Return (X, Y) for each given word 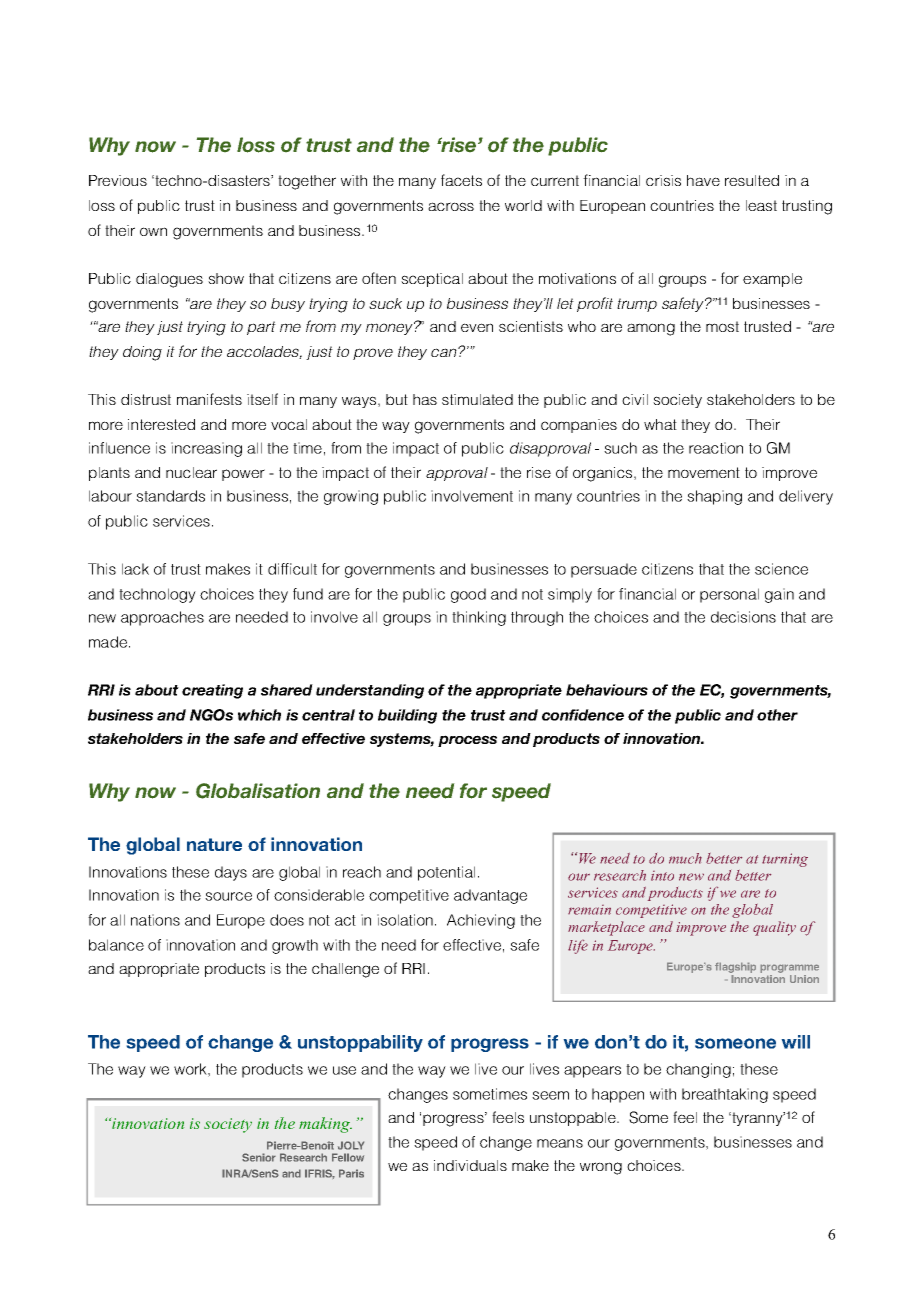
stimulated (477, 399)
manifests (209, 399)
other (777, 715)
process (467, 741)
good (468, 595)
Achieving (481, 921)
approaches (162, 618)
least (761, 205)
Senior (259, 1157)
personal (729, 595)
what (660, 424)
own (153, 231)
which (259, 715)
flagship (735, 969)
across (451, 206)
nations (155, 920)
